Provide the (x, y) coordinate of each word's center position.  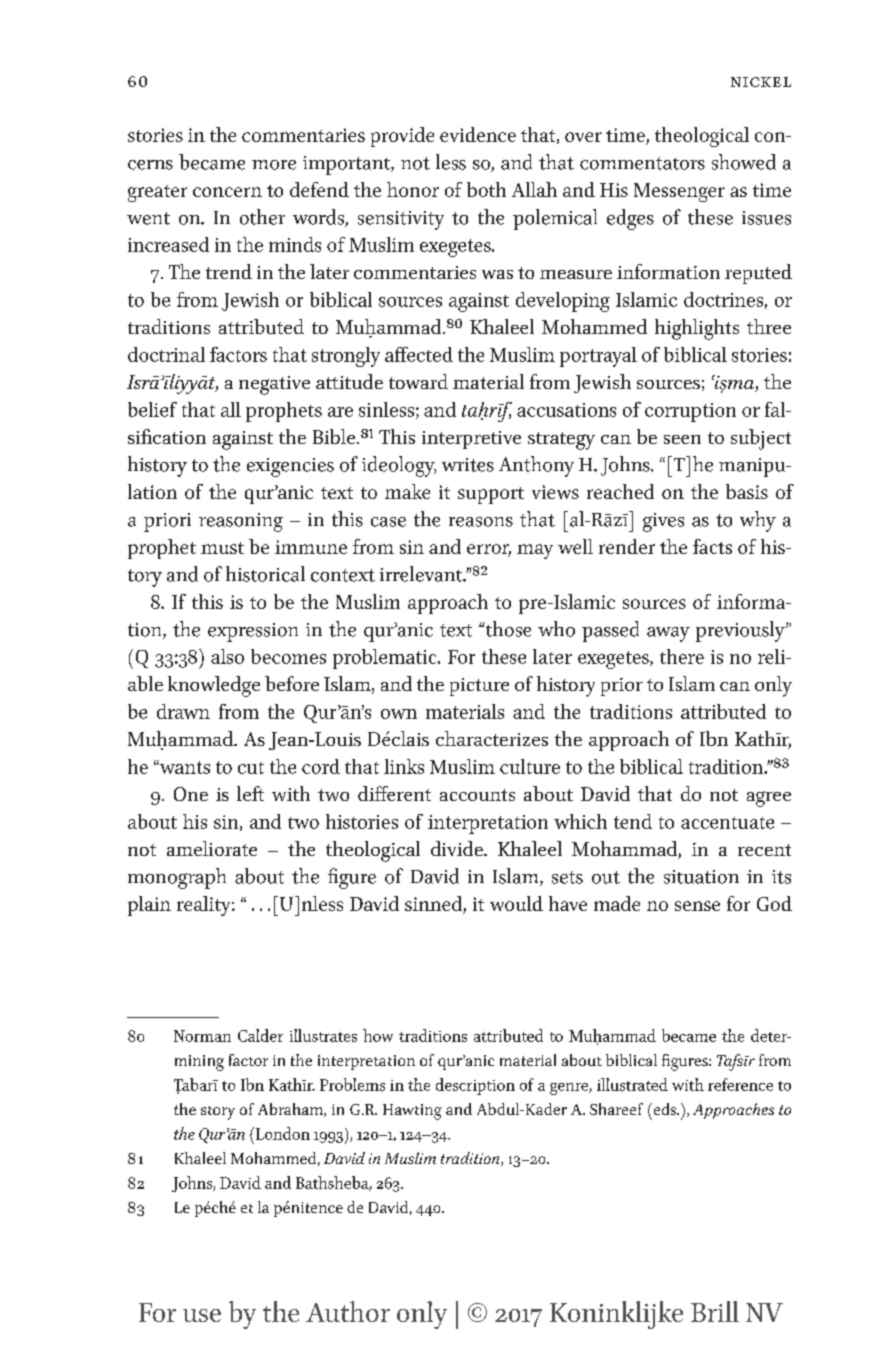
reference (740, 1084)
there (682, 656)
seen (682, 439)
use (202, 1315)
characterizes (492, 738)
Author (348, 1311)
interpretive (471, 440)
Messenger (679, 192)
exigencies (290, 467)
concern (227, 192)
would (516, 903)
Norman (202, 1036)
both (486, 189)
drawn (183, 711)
